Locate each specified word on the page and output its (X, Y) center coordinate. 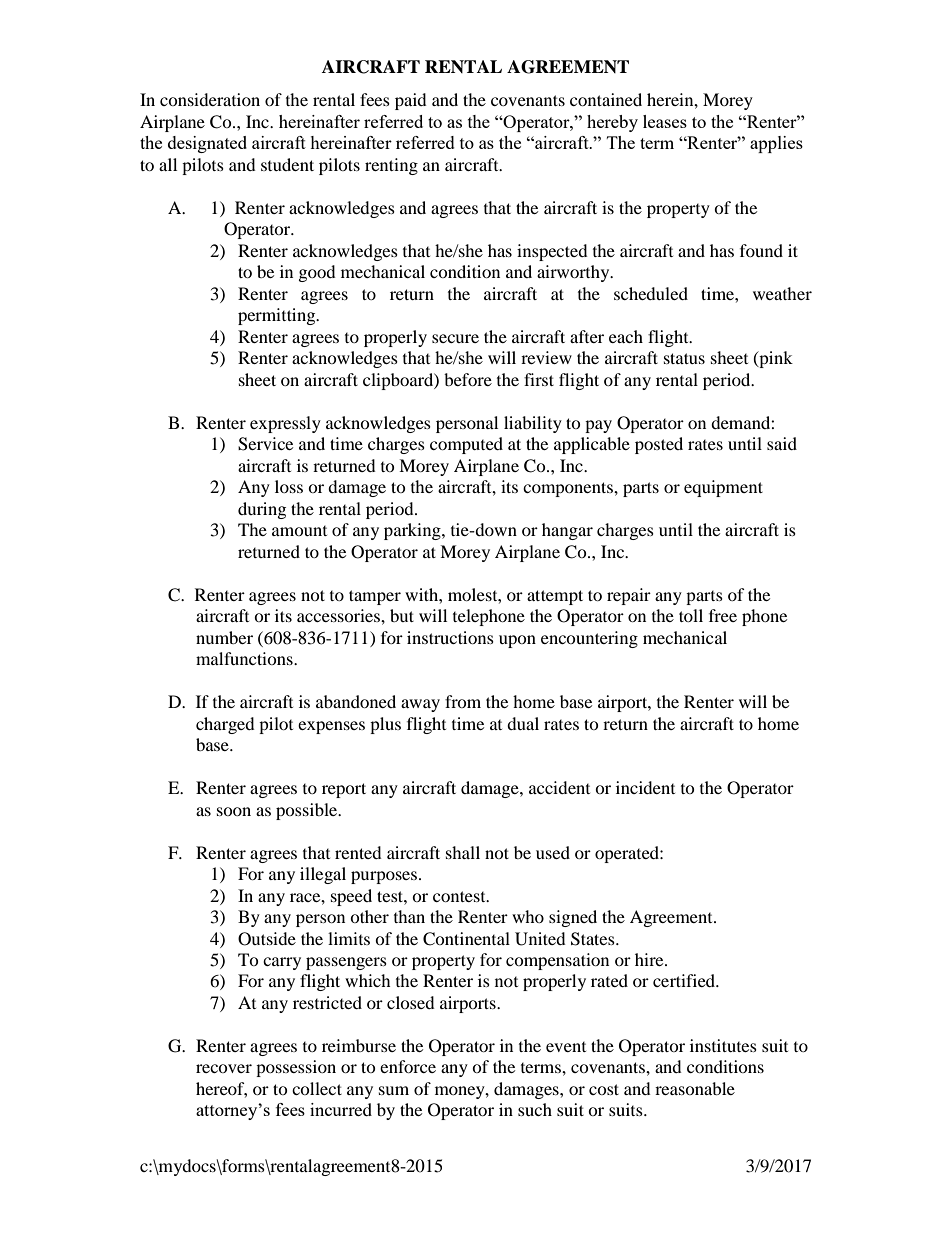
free (723, 615)
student (287, 164)
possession (296, 1068)
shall (463, 852)
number (224, 637)
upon (517, 641)
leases (665, 121)
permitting (278, 316)
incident (645, 787)
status (684, 358)
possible (308, 811)
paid (411, 101)
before (468, 379)
